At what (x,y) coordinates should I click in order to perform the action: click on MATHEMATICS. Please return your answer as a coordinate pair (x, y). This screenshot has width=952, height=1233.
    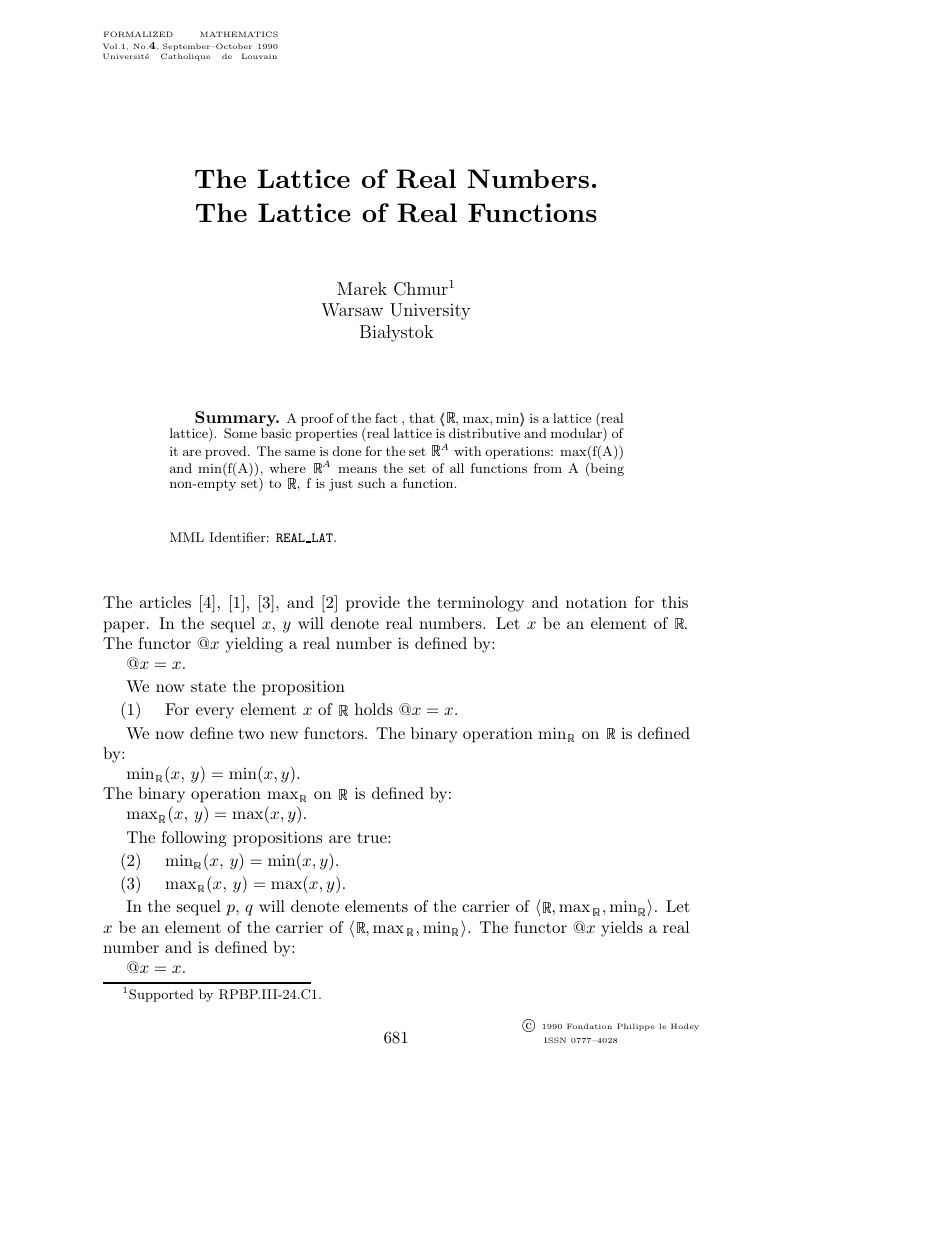
    Looking at the image, I should click on (239, 34).
